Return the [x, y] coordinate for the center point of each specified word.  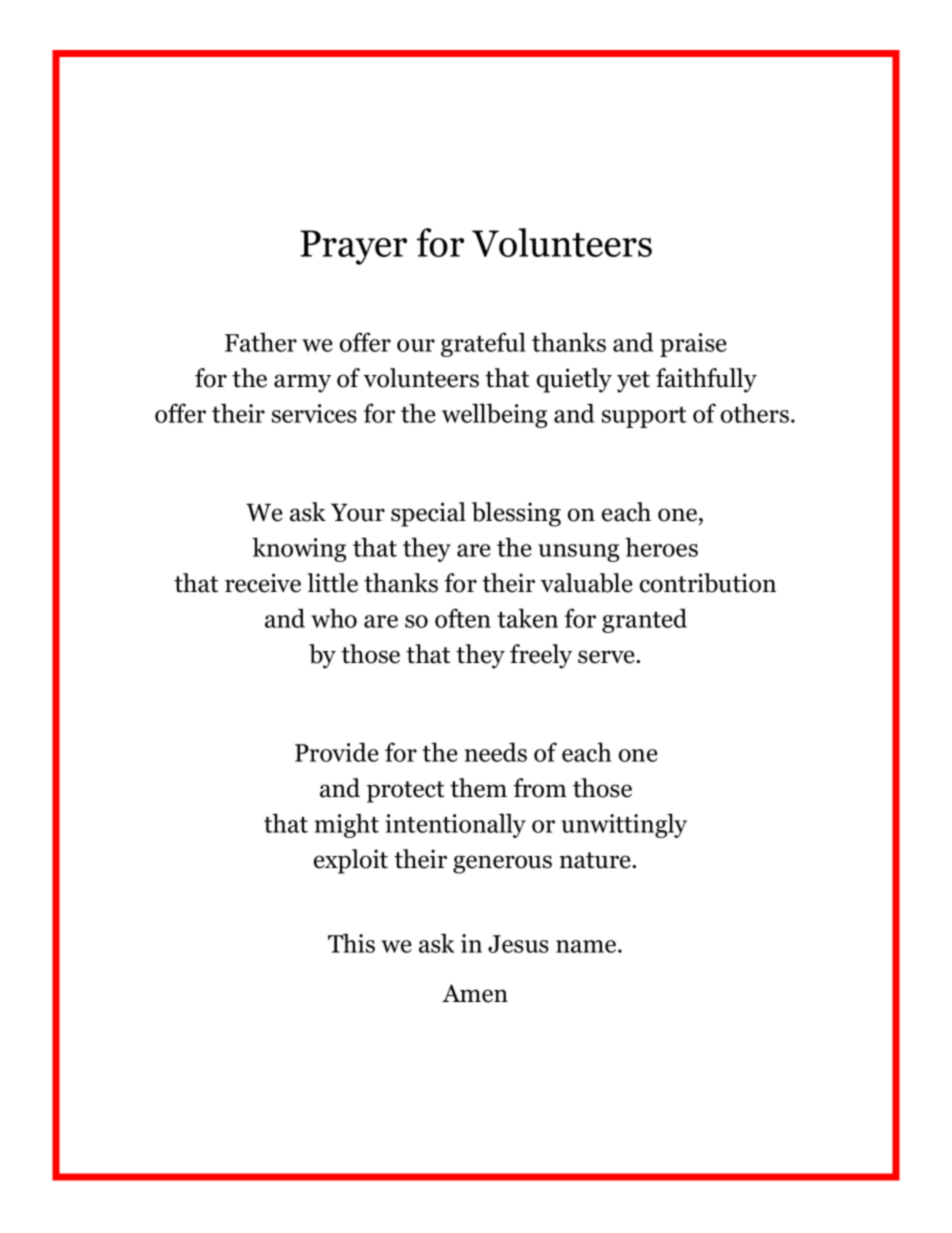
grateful [483, 344]
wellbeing [494, 415]
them [478, 788]
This [351, 943]
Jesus [518, 944]
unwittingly [624, 825]
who [334, 618]
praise [693, 345]
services [314, 413]
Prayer [353, 247]
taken [527, 618]
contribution [708, 583]
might [347, 825]
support [644, 417]
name [587, 946]
